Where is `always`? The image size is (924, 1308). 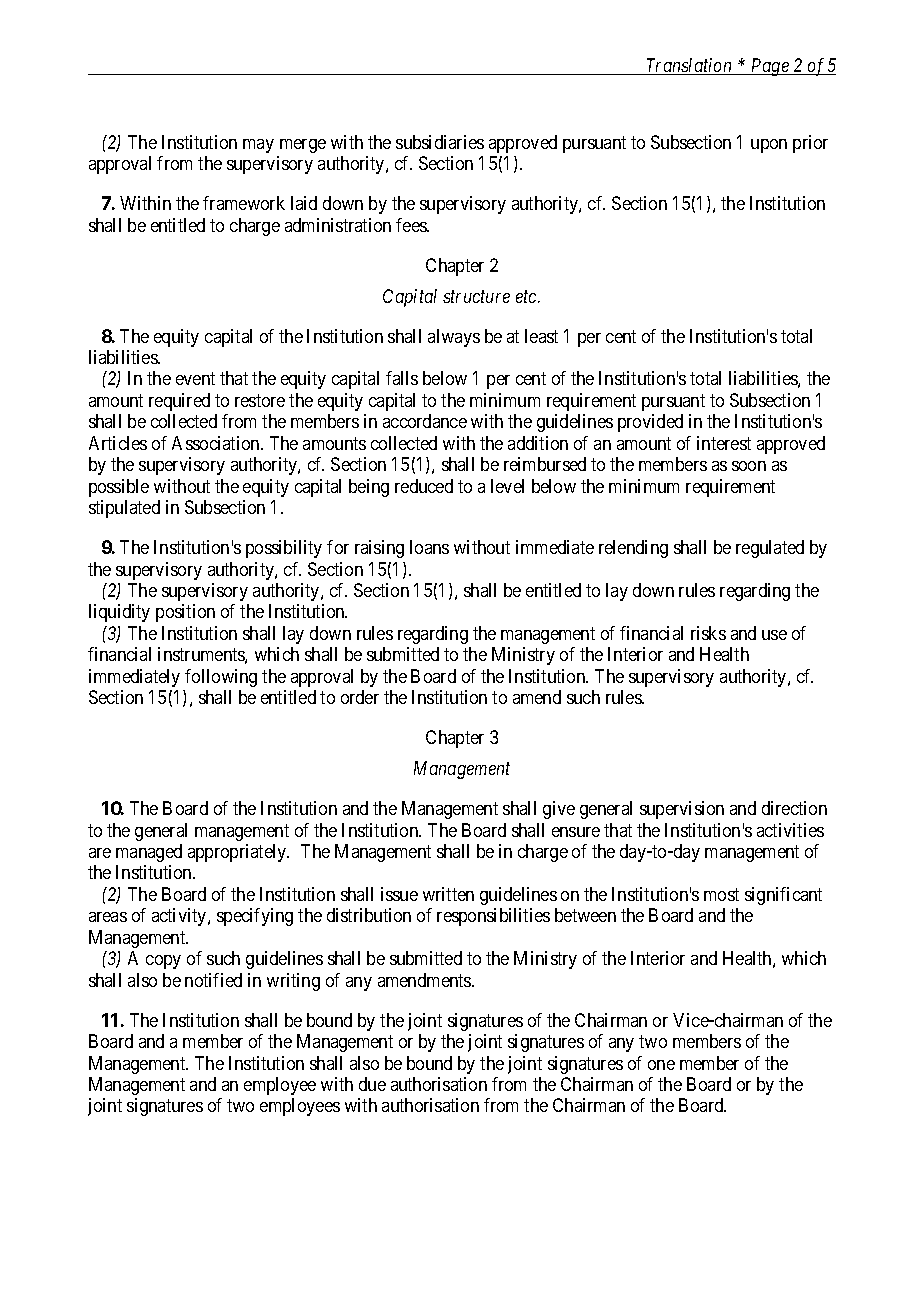
always is located at coordinates (454, 338).
